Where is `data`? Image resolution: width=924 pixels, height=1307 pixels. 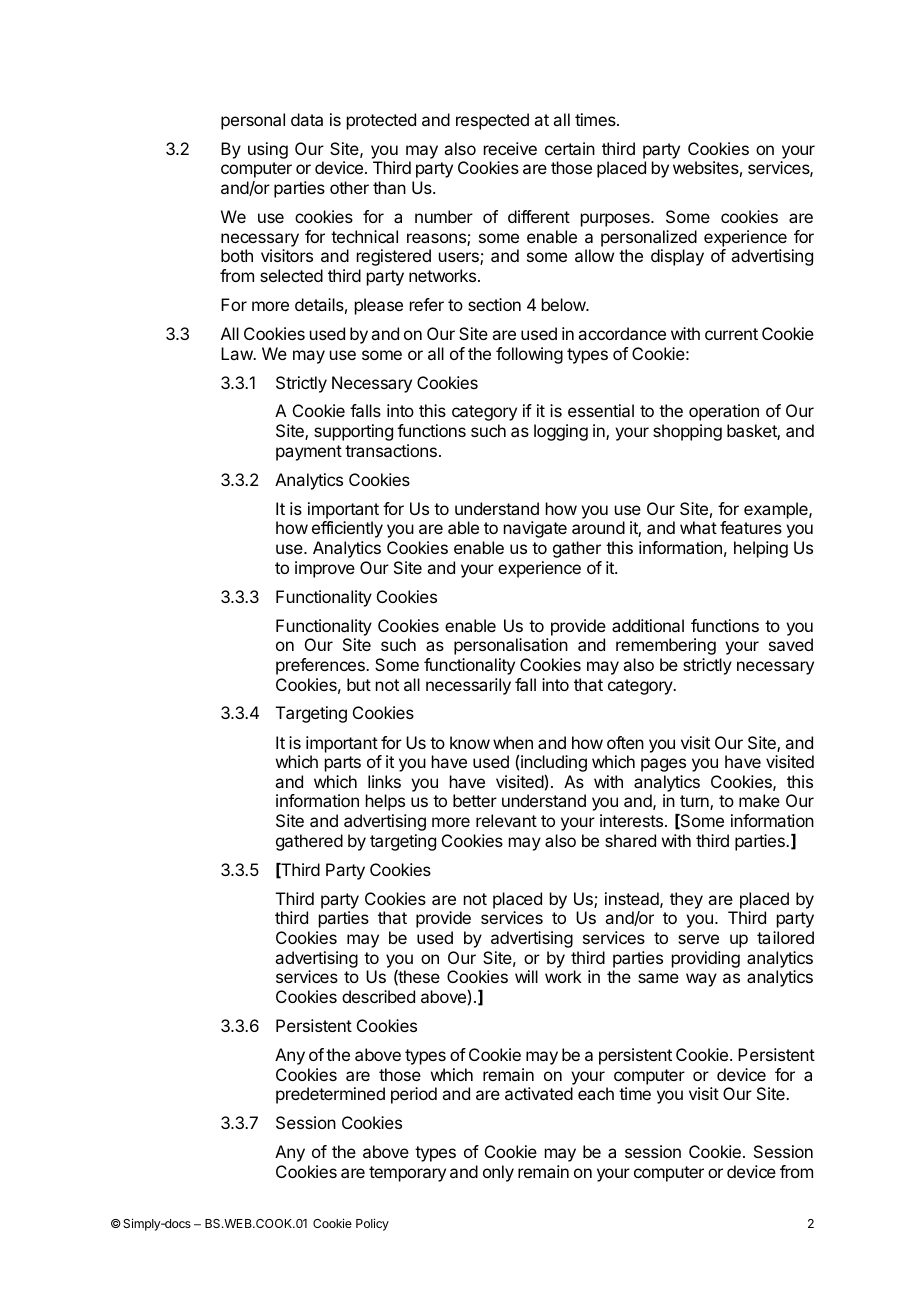
data is located at coordinates (307, 119).
